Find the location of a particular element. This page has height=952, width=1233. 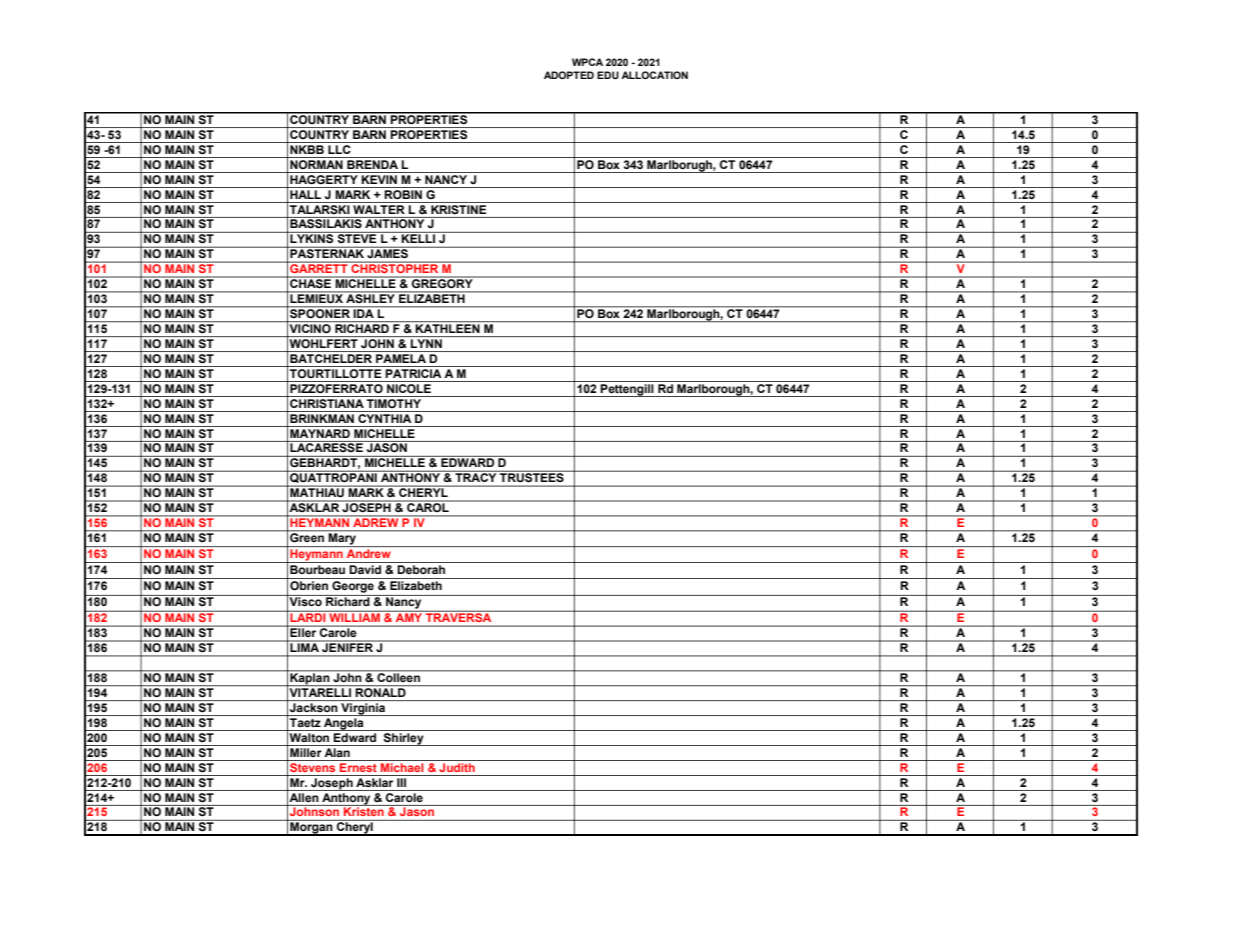

LLC is located at coordinates (339, 148).
